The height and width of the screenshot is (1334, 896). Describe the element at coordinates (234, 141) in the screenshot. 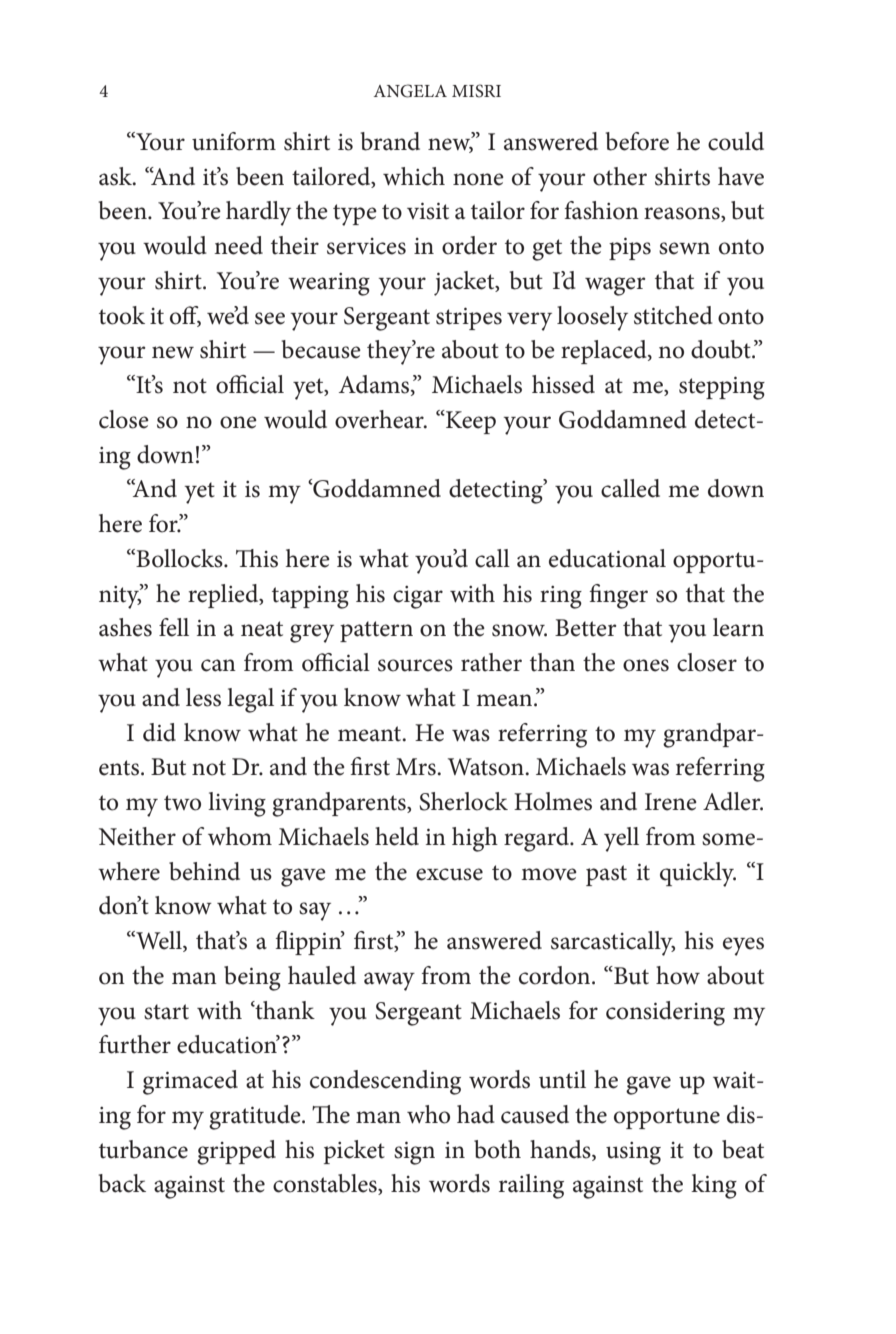

I see `uniform` at that location.
